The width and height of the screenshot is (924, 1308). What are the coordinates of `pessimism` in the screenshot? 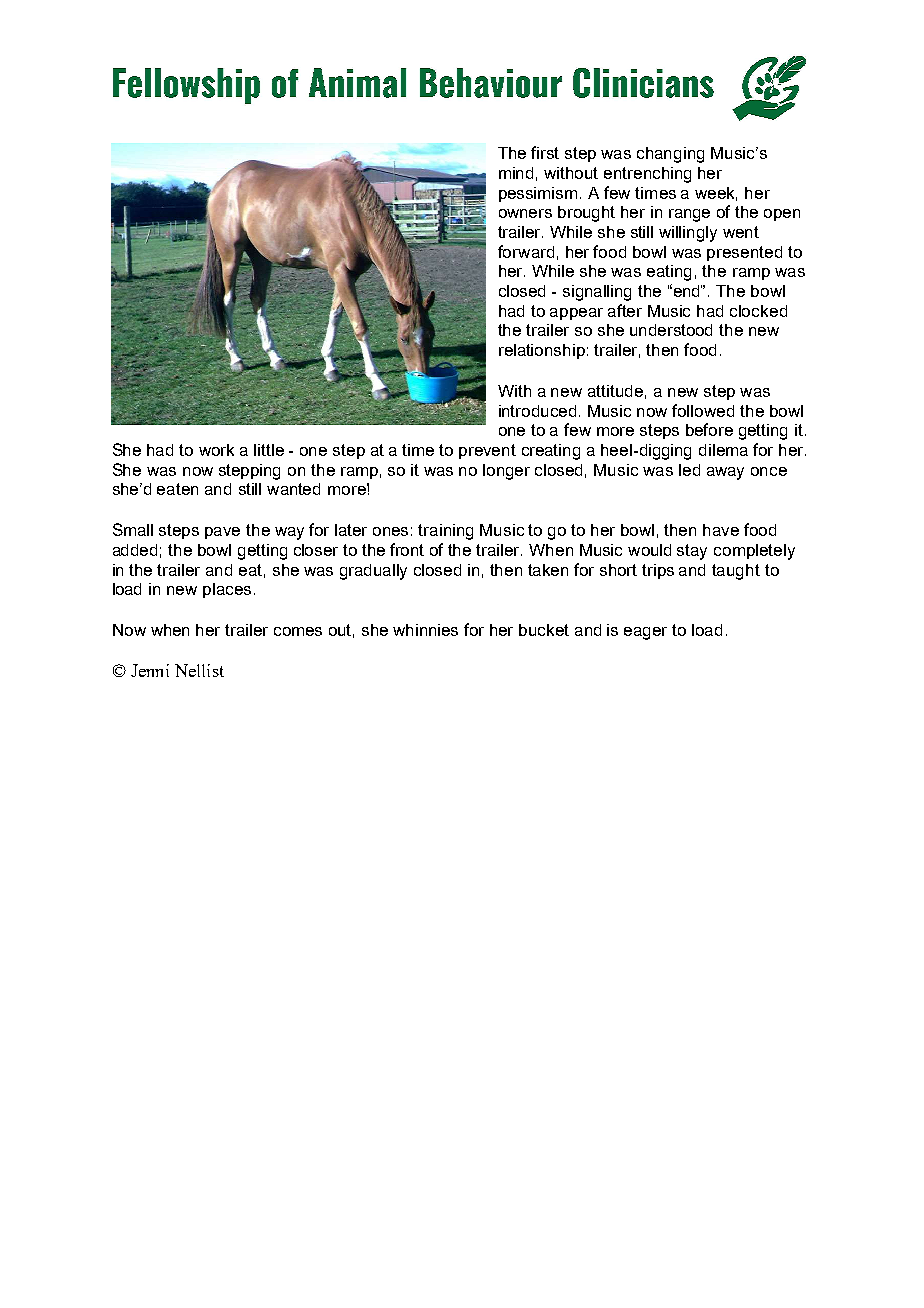 It's located at (538, 194).
